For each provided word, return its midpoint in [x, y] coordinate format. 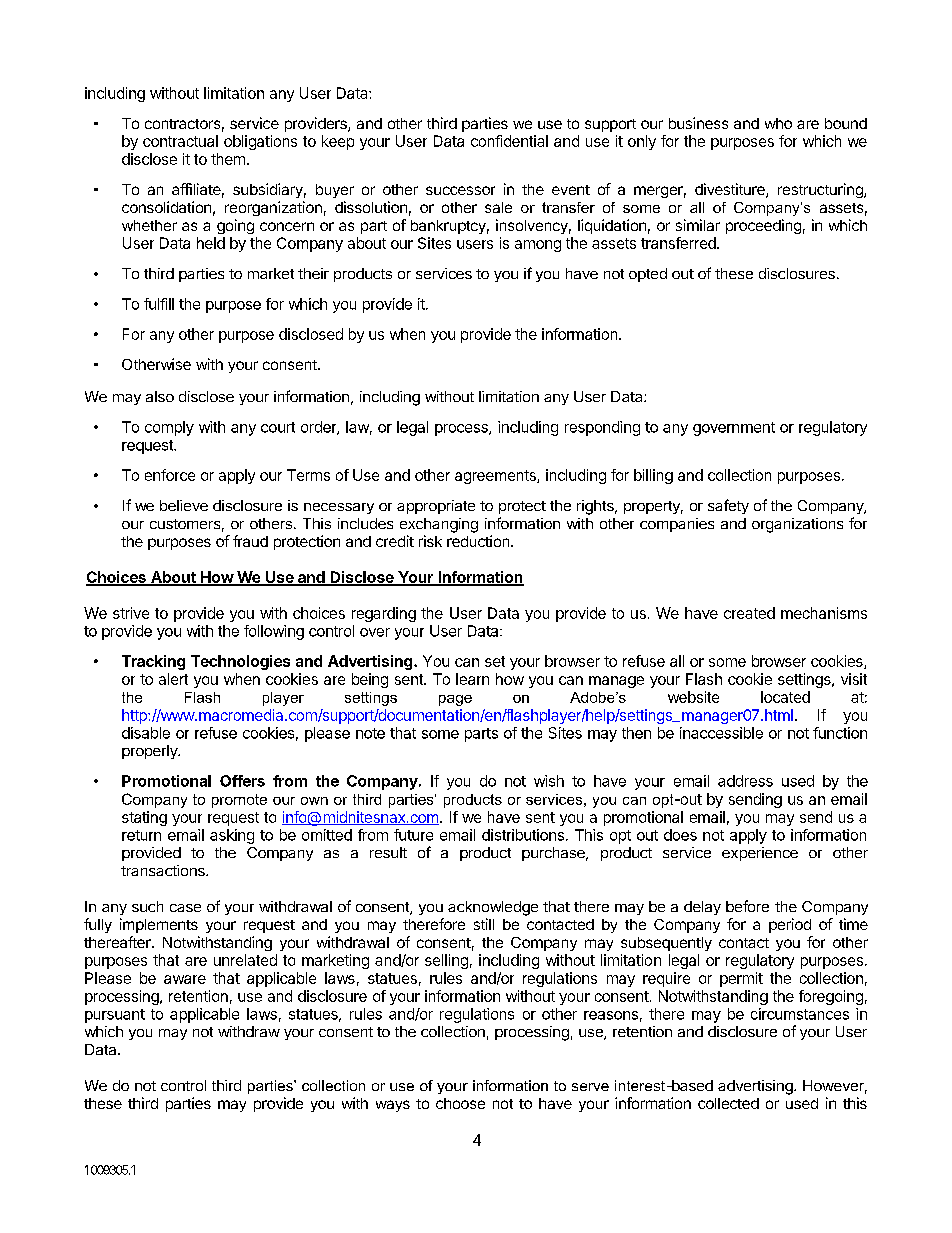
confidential [509, 141]
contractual [180, 141]
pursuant [115, 1016]
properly [151, 752]
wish [549, 781]
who [778, 123]
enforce [170, 475]
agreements [496, 477]
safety [728, 506]
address [745, 781]
